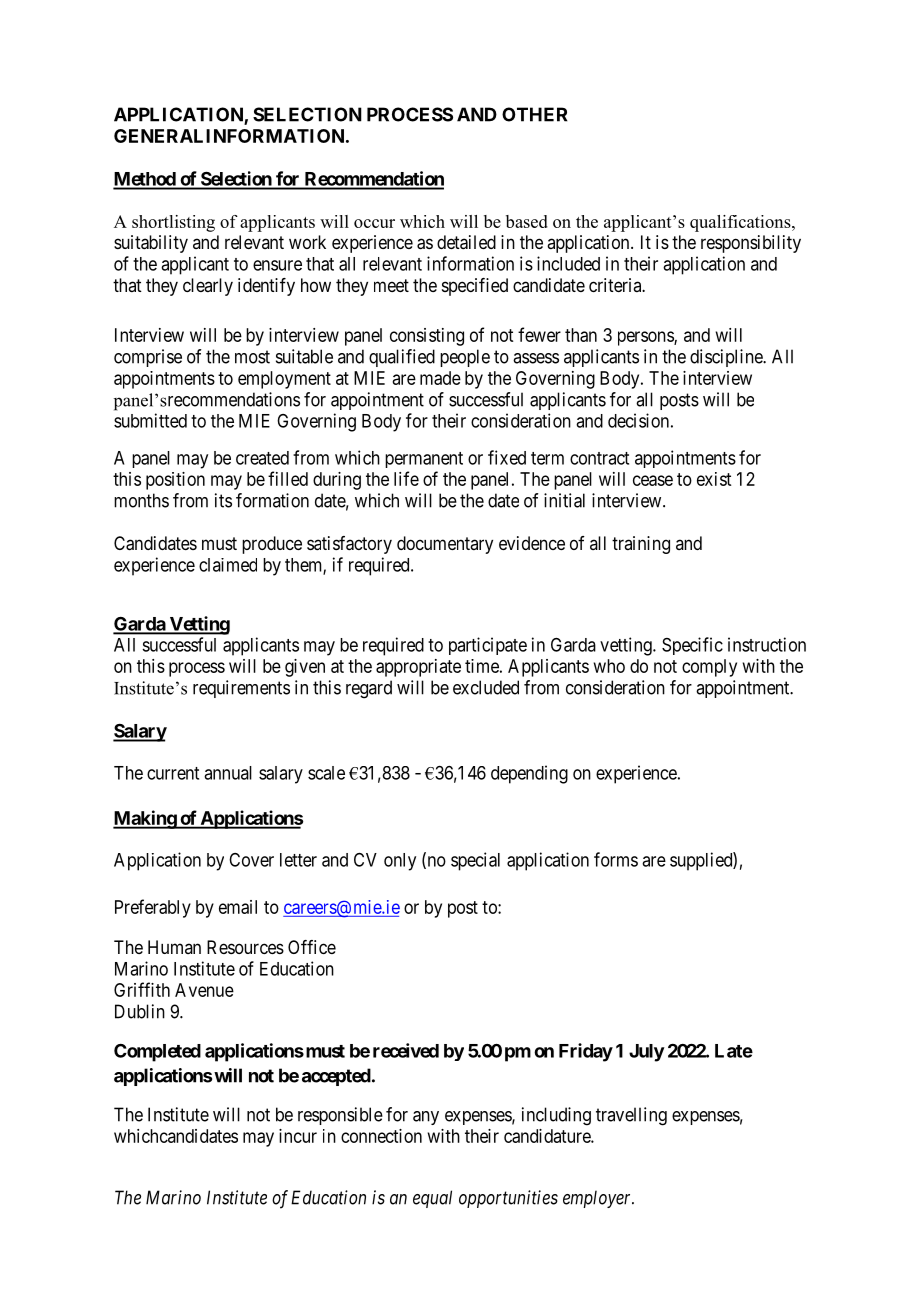 This page has height=1307, width=924. Describe the element at coordinates (238, 907) in the page. I see `email` at that location.
